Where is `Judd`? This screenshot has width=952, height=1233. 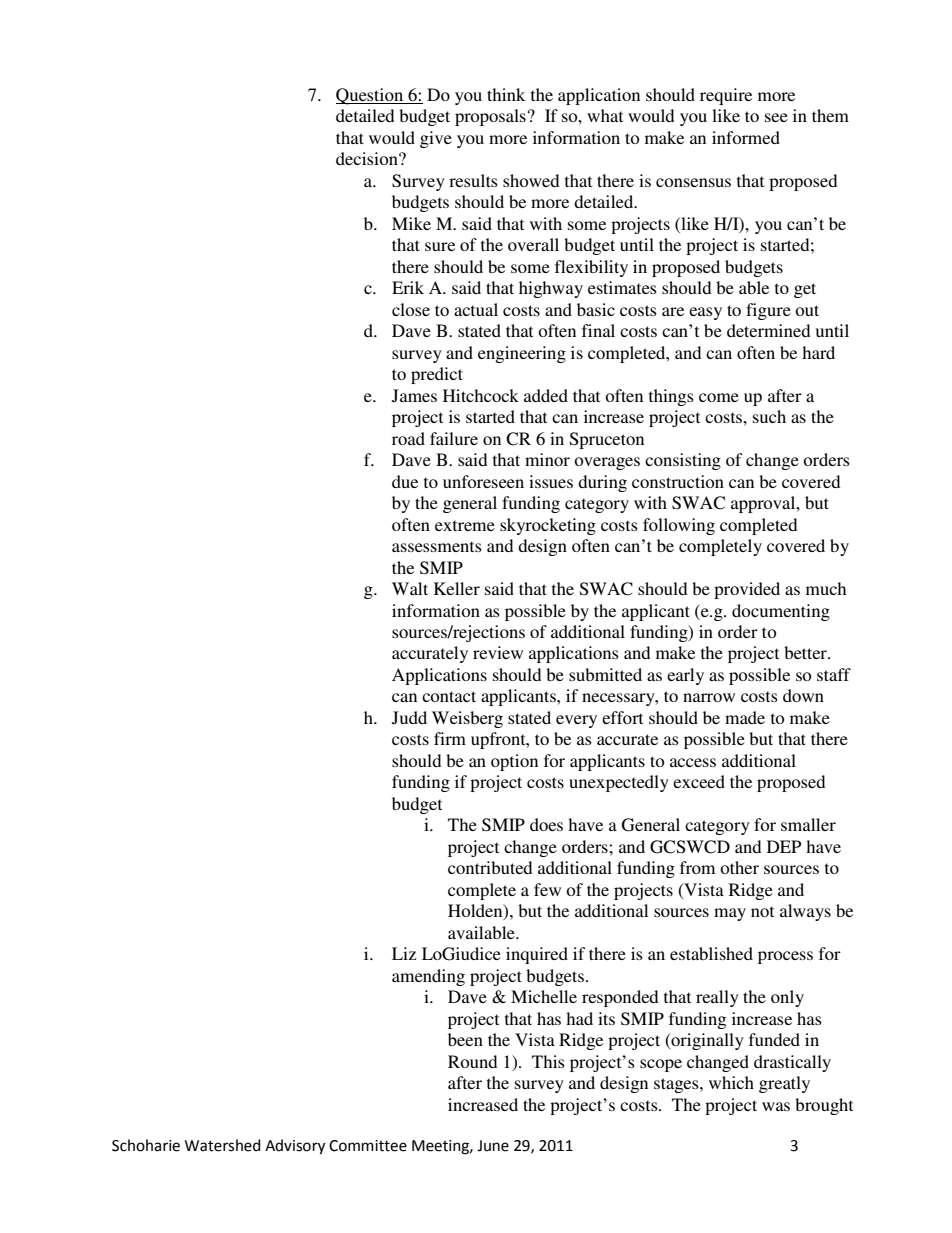
Judd is located at coordinates (409, 718).
